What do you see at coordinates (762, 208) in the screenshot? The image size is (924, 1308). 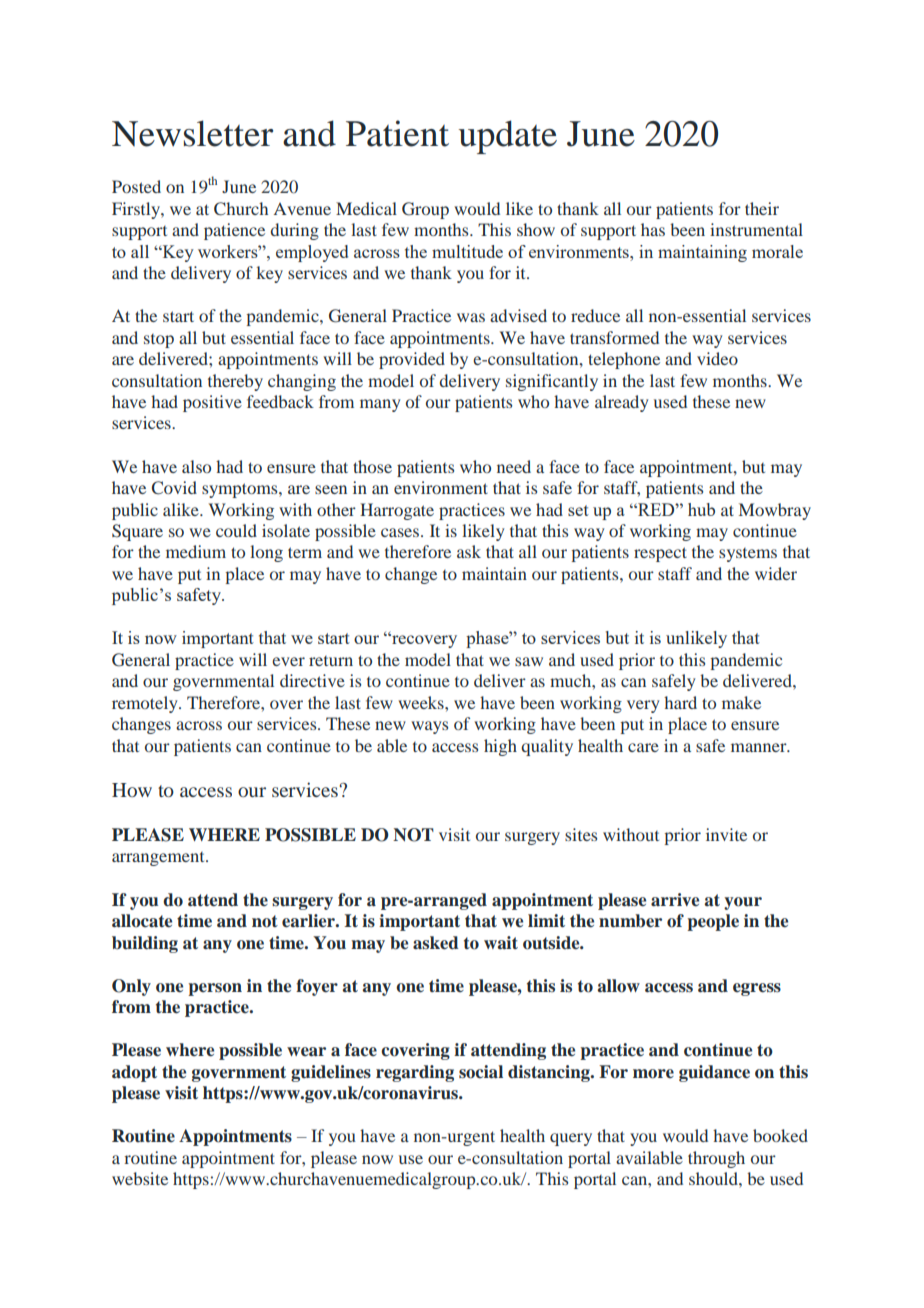 I see `their` at bounding box center [762, 208].
